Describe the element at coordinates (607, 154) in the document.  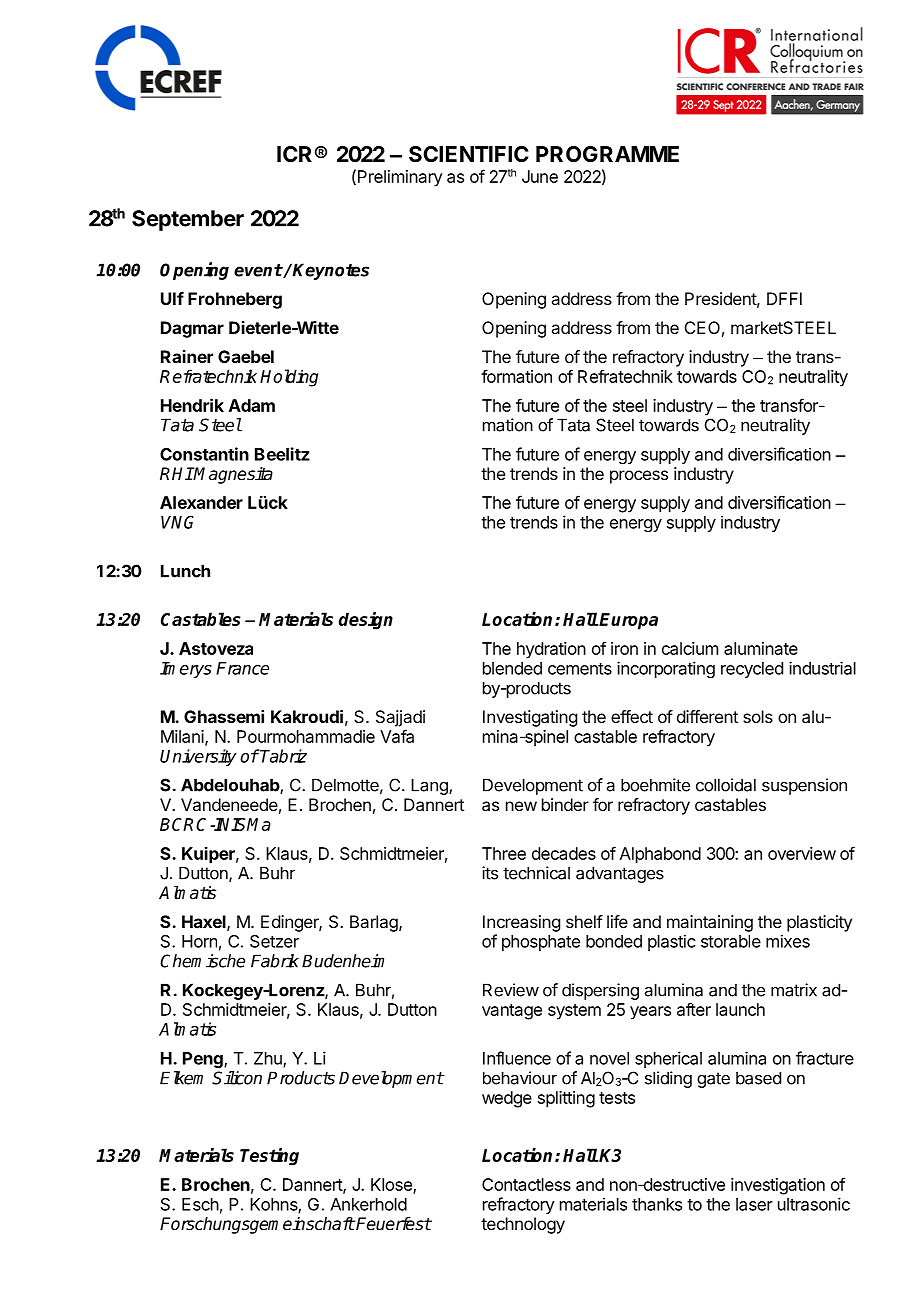
I see `PROGRAMME` at that location.
